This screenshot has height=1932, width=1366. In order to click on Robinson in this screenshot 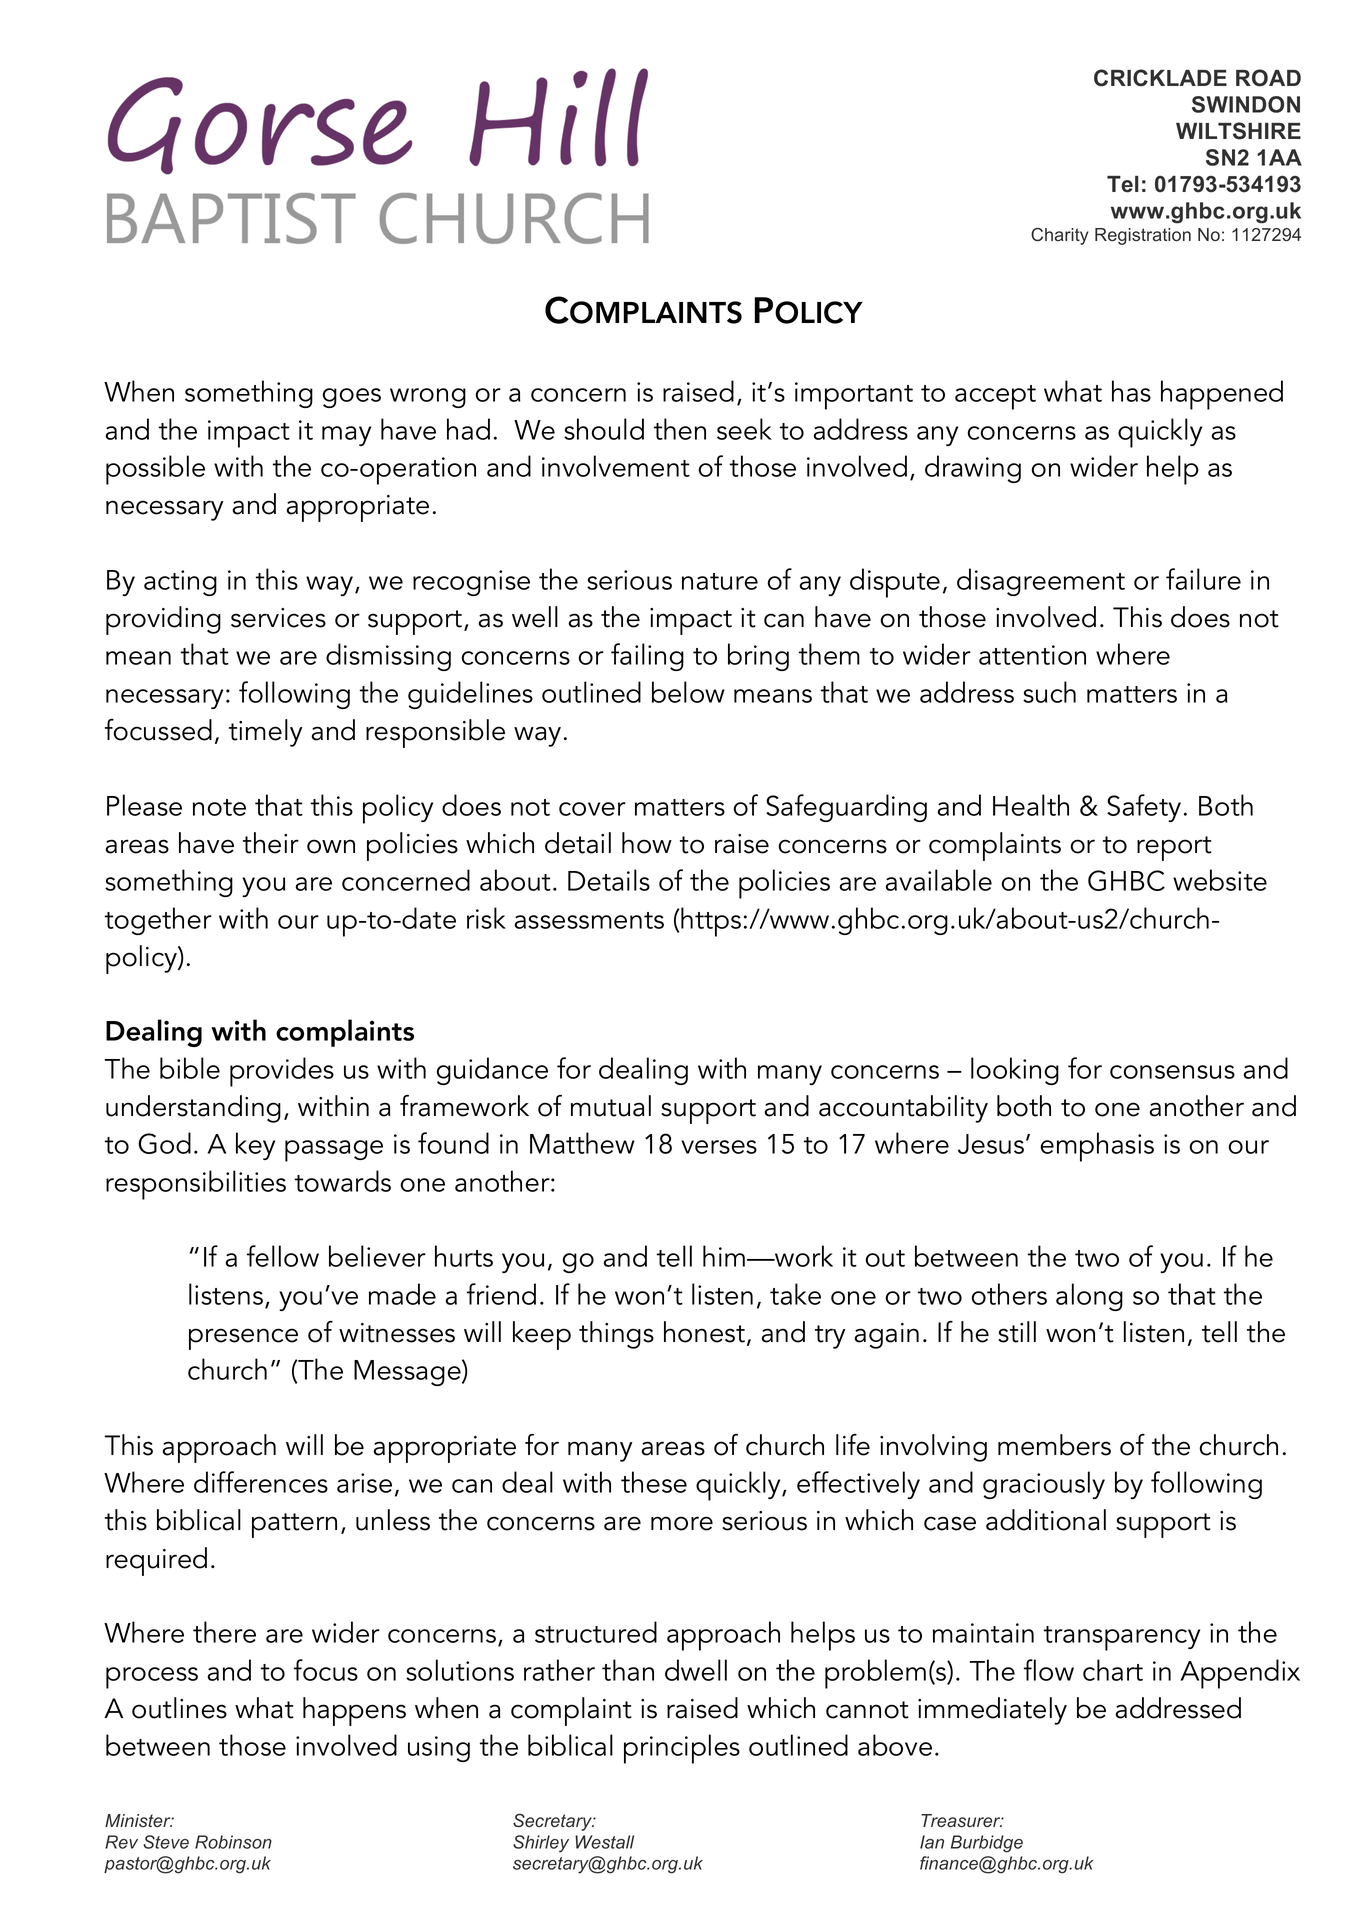, I will do `click(233, 1842)`.
